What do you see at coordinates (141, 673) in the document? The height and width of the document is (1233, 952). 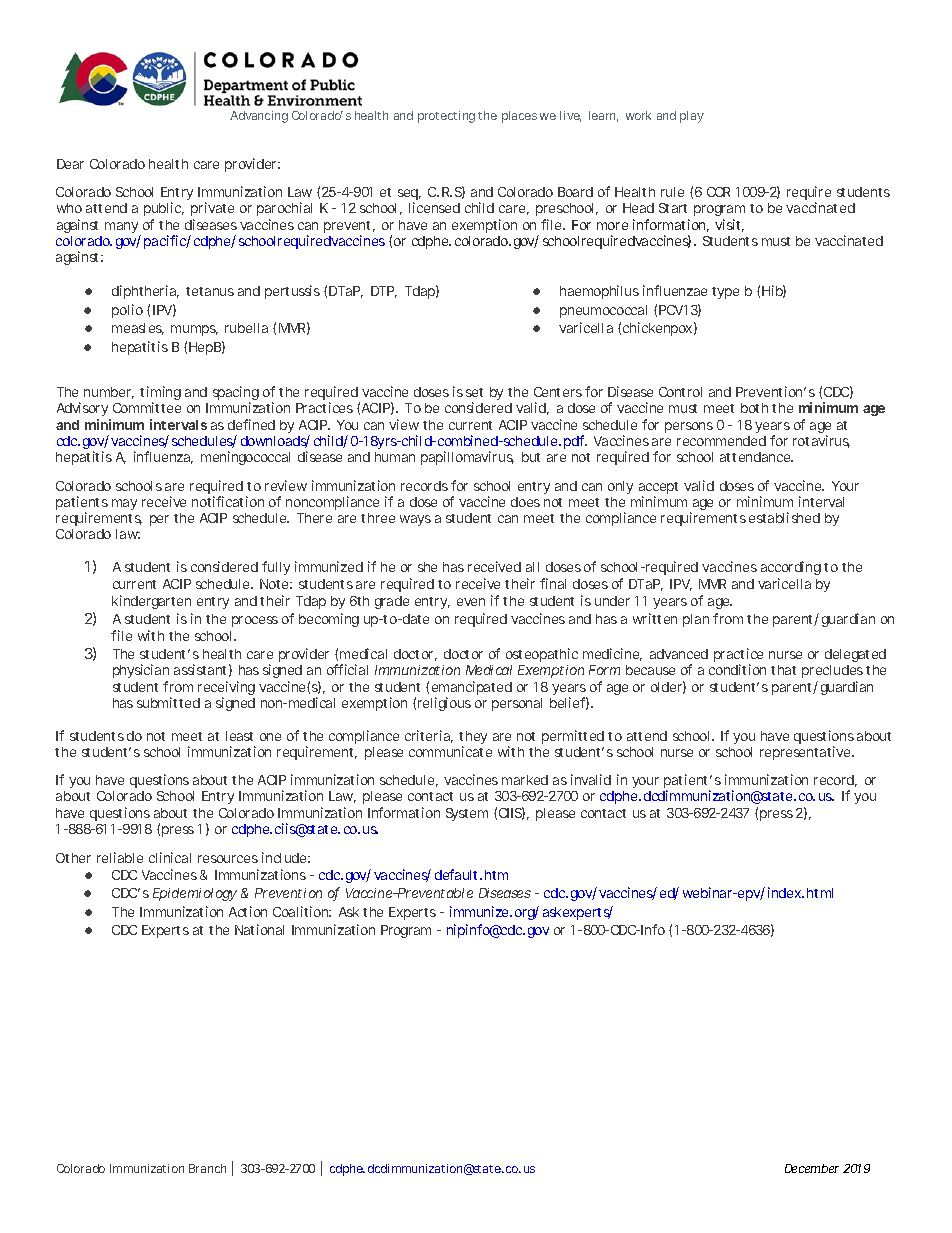 I see `physician` at bounding box center [141, 673].
